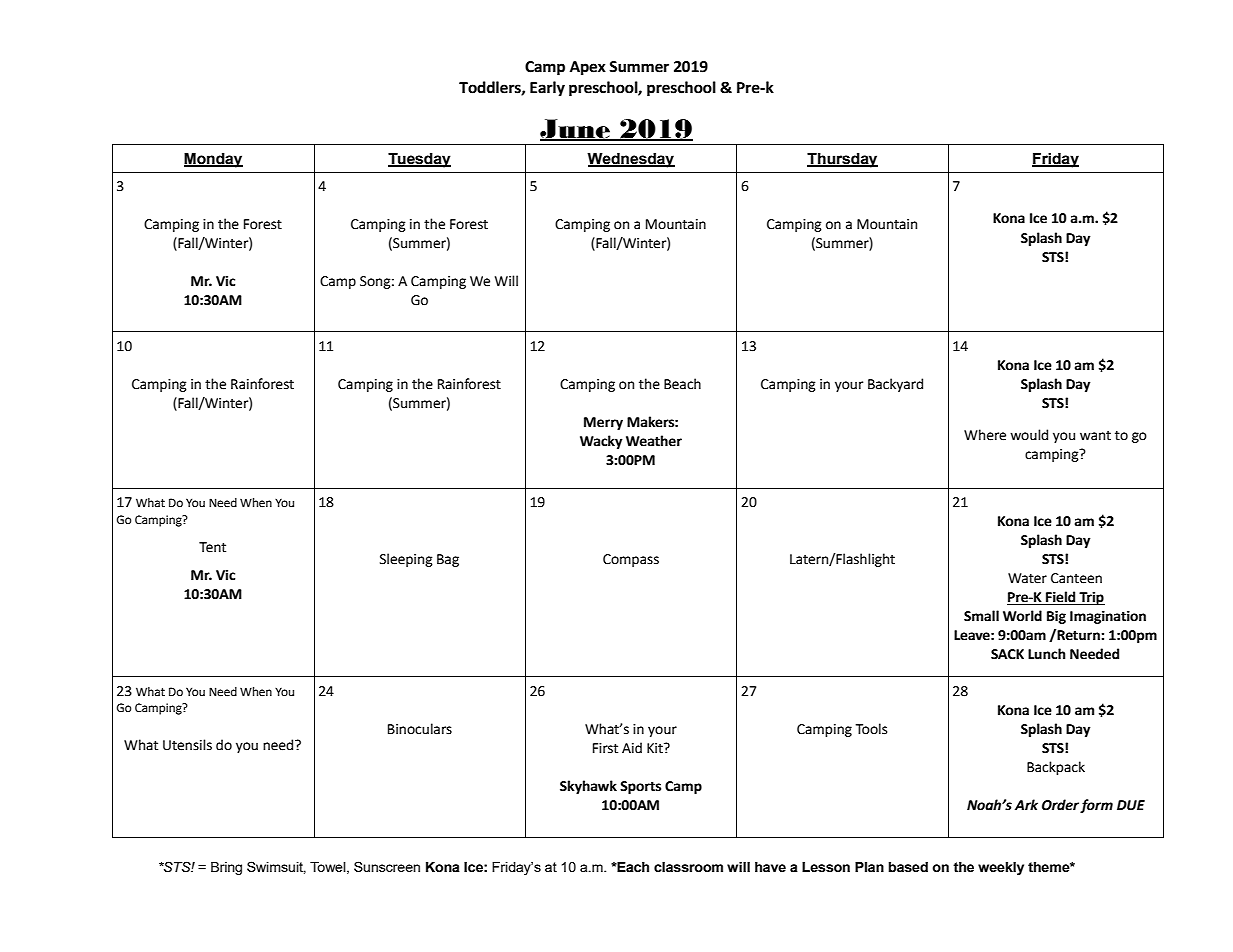 Image resolution: width=1233 pixels, height=952 pixels. Describe the element at coordinates (226, 868) in the screenshot. I see `Bring` at that location.
